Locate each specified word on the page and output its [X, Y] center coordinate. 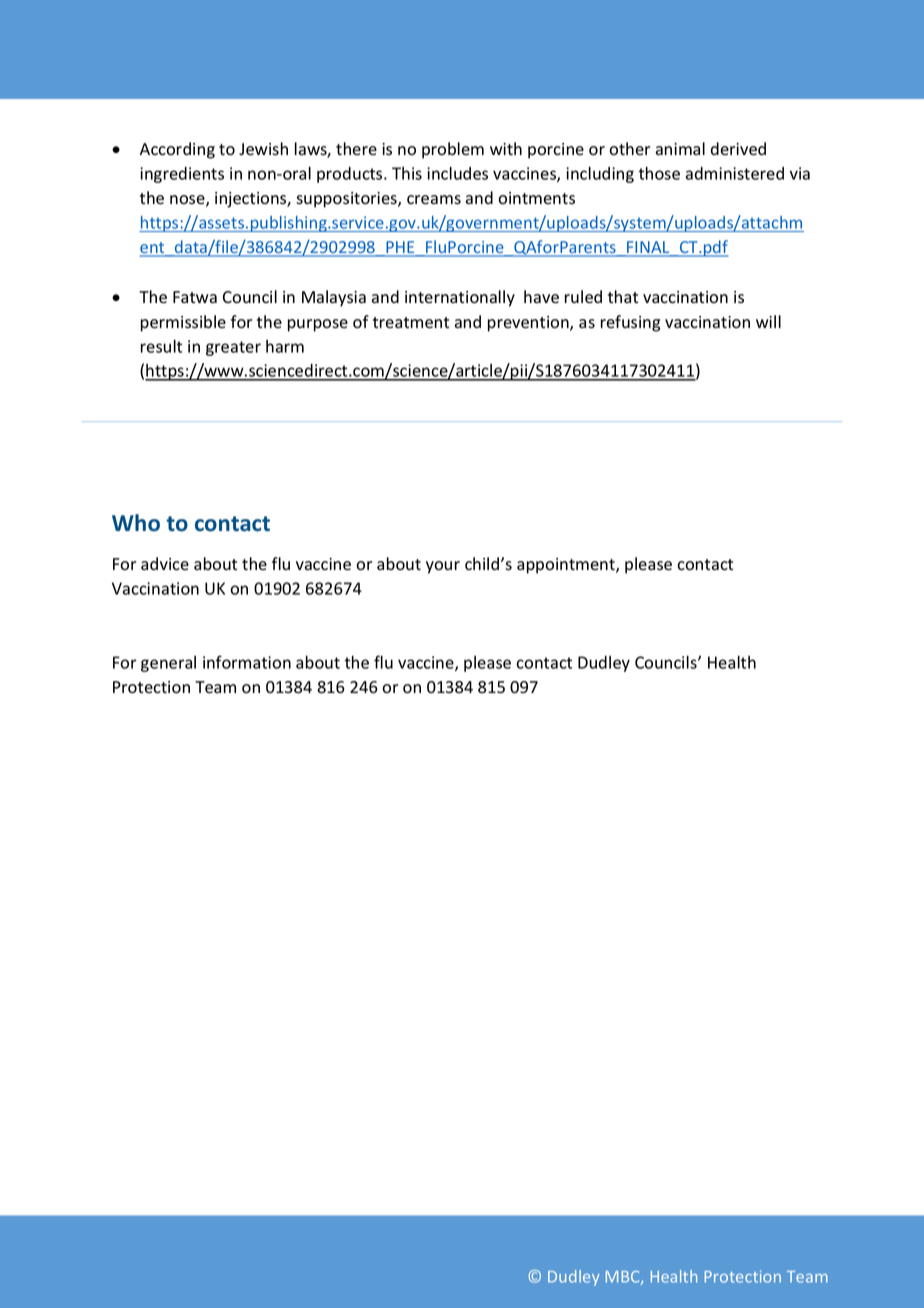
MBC [623, 1278]
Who [136, 523]
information [247, 662]
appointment [567, 566]
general [168, 664]
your [443, 567]
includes [457, 173]
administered [735, 173]
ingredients [182, 175]
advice [165, 564]
